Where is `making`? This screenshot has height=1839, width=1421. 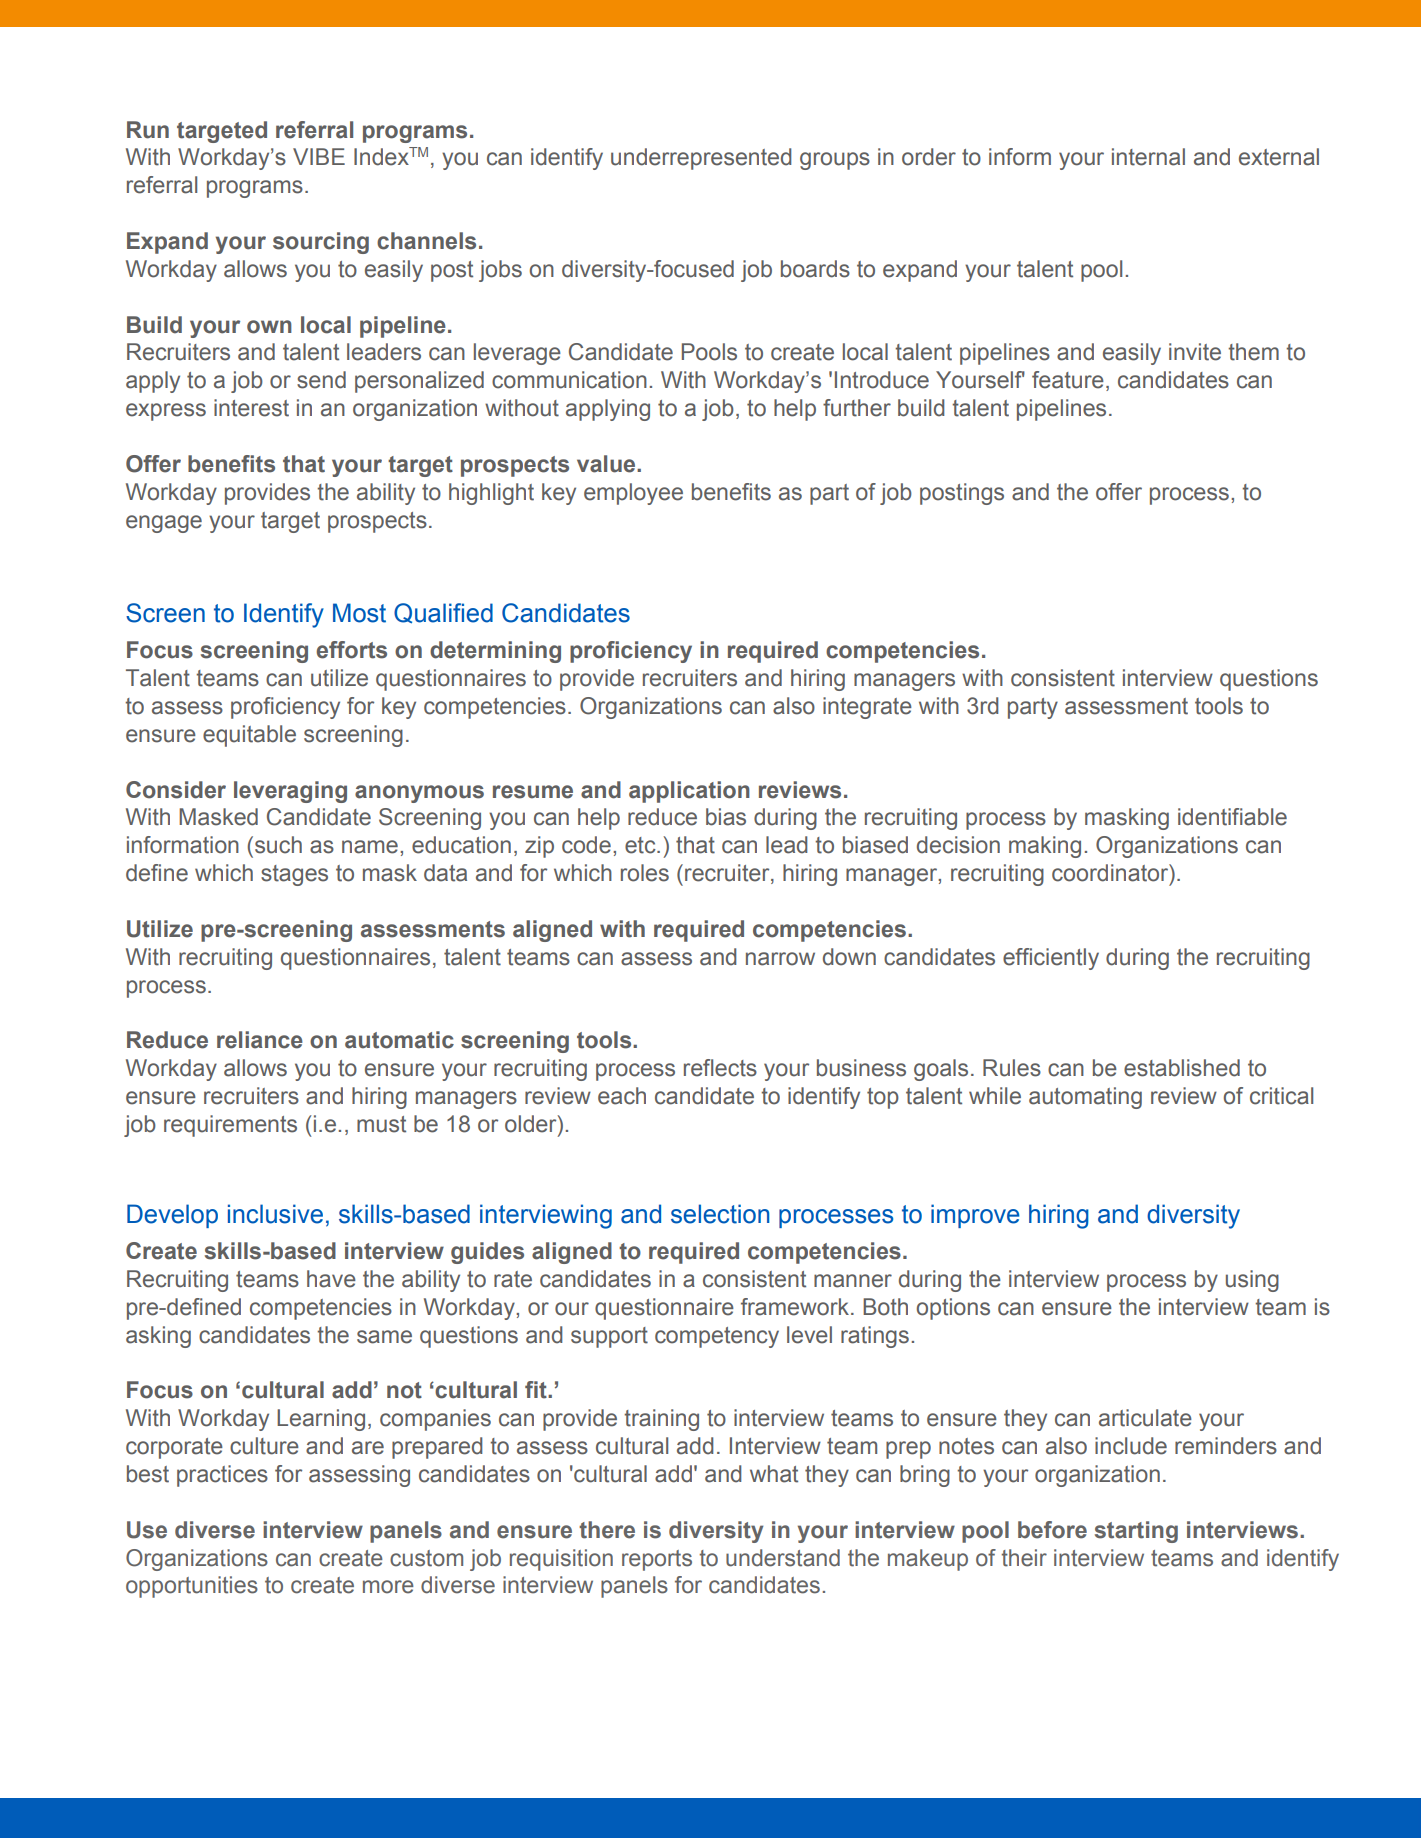 making is located at coordinates (1045, 847).
